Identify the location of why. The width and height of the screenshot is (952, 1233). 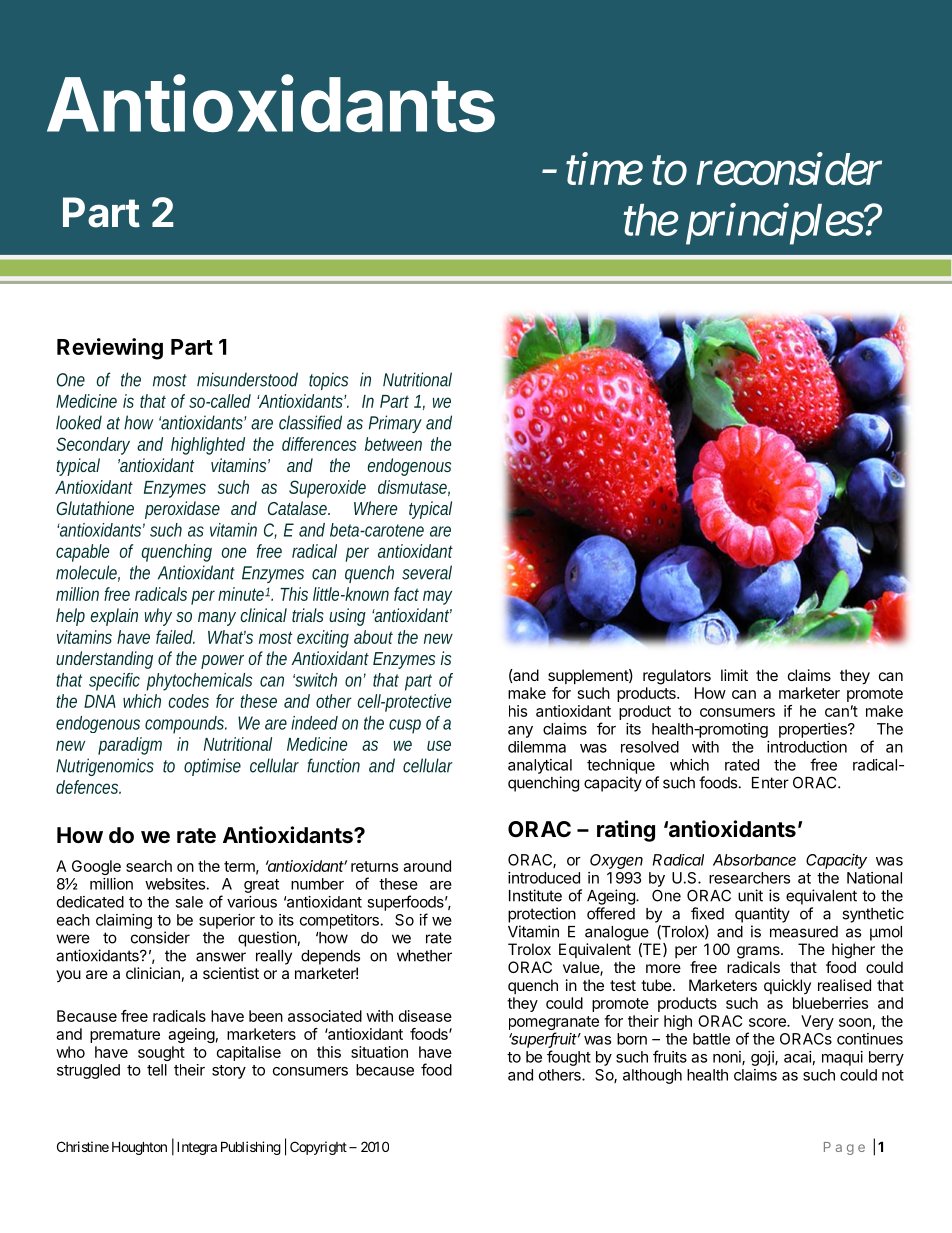
(158, 617).
